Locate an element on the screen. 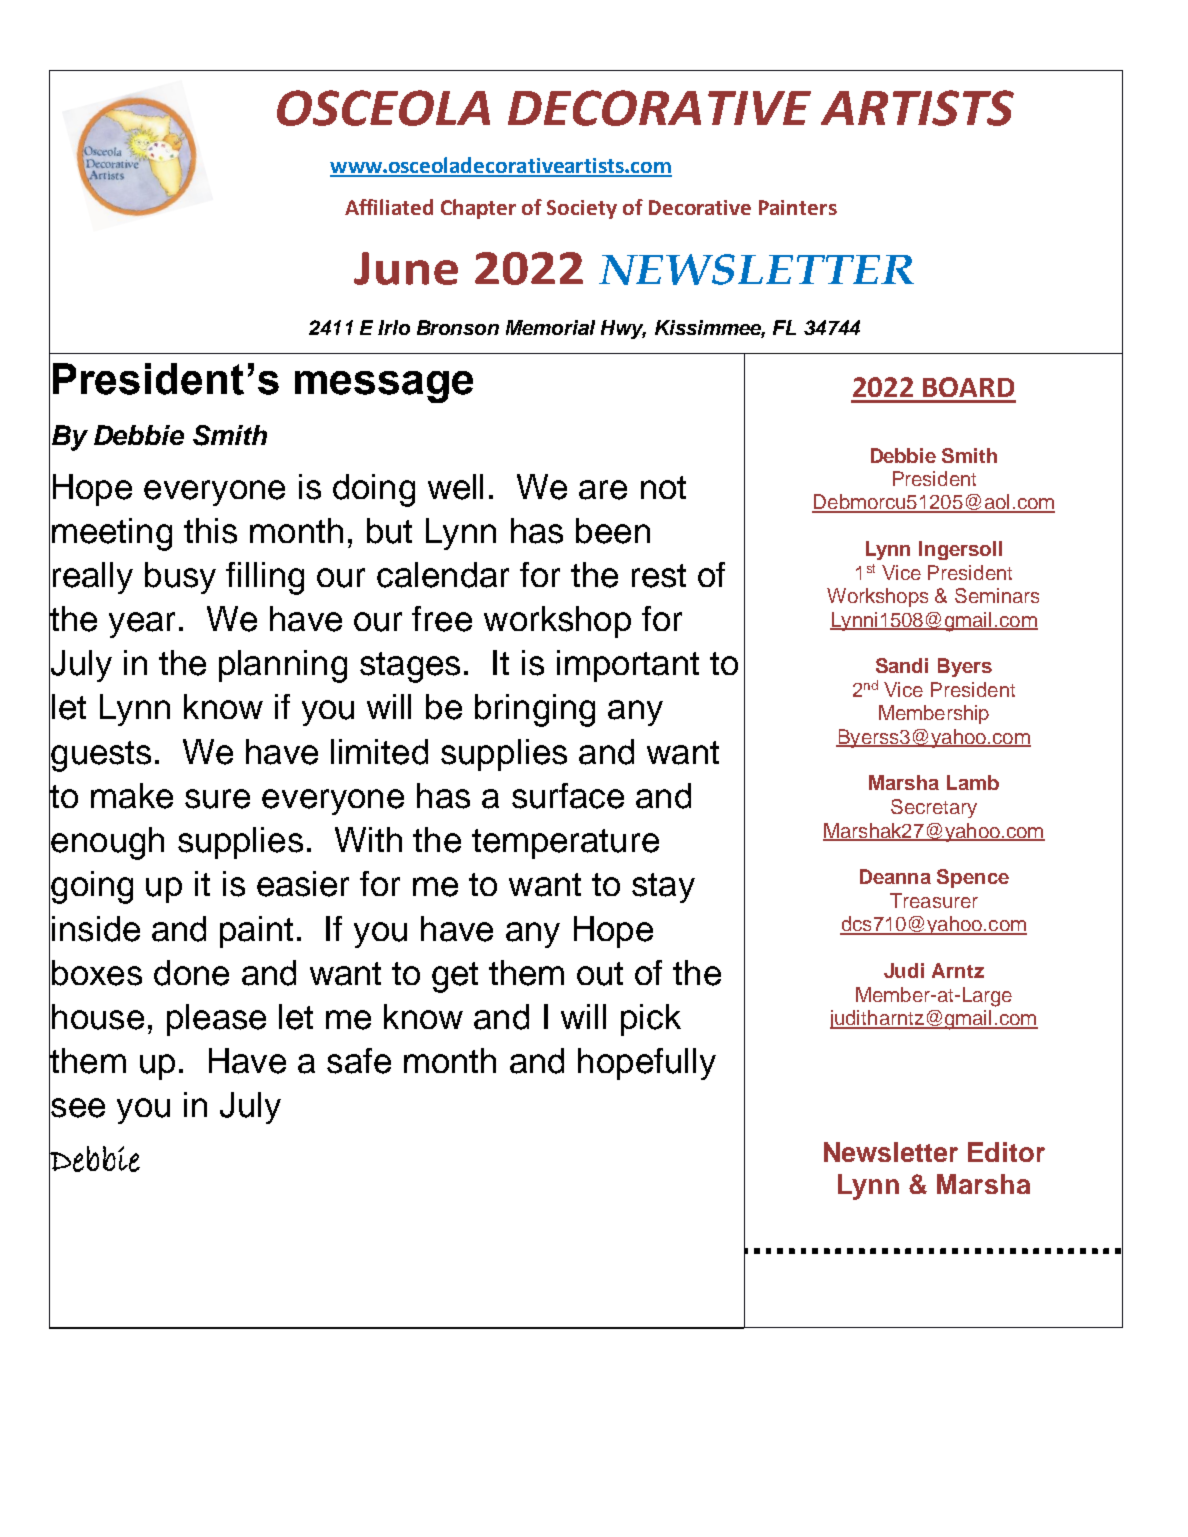  Affiliated is located at coordinates (389, 207).
